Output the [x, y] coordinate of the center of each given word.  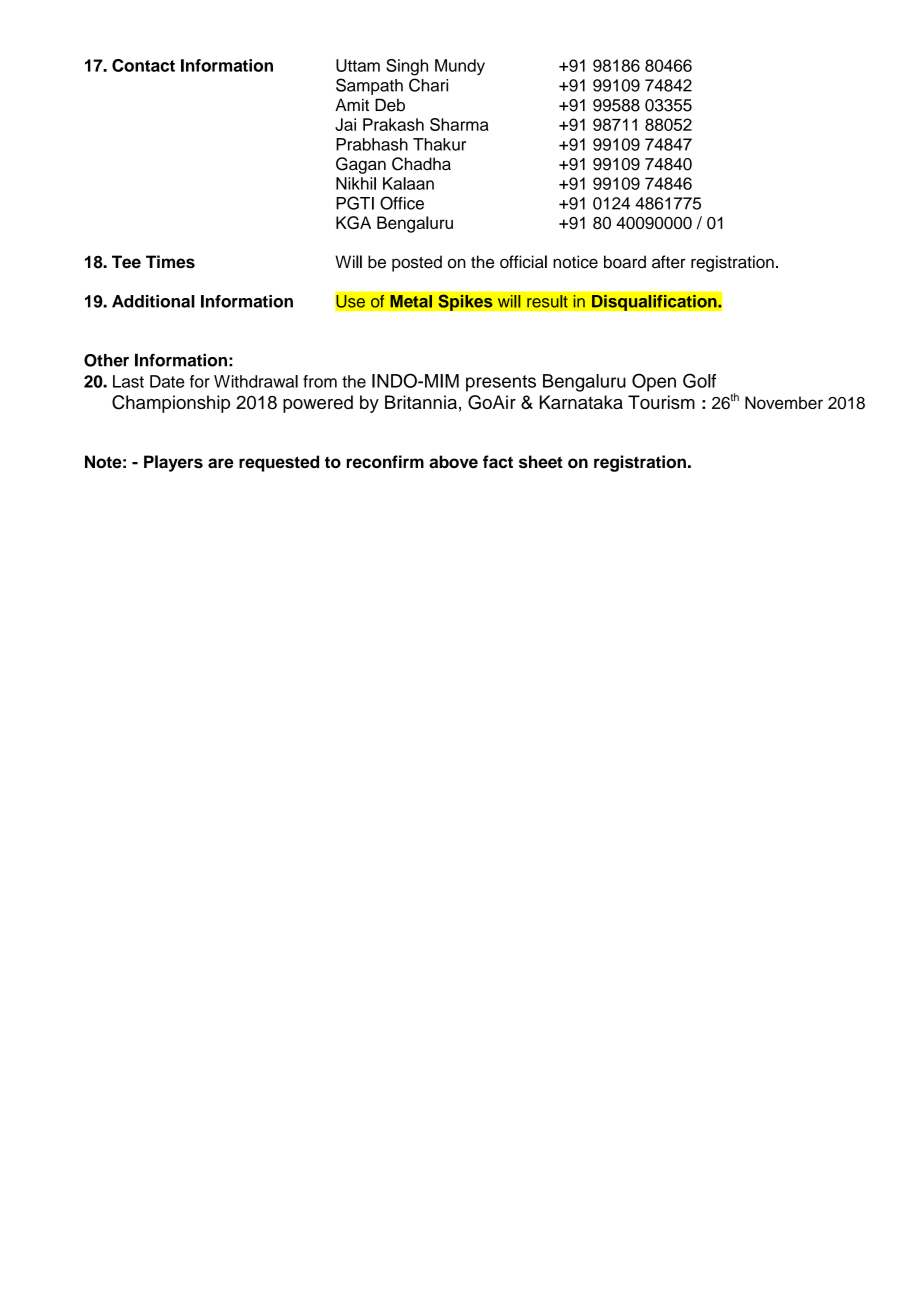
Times [170, 262]
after [669, 262]
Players [173, 463]
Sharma [459, 124]
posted [417, 263]
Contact [143, 65]
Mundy [460, 67]
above [453, 462]
